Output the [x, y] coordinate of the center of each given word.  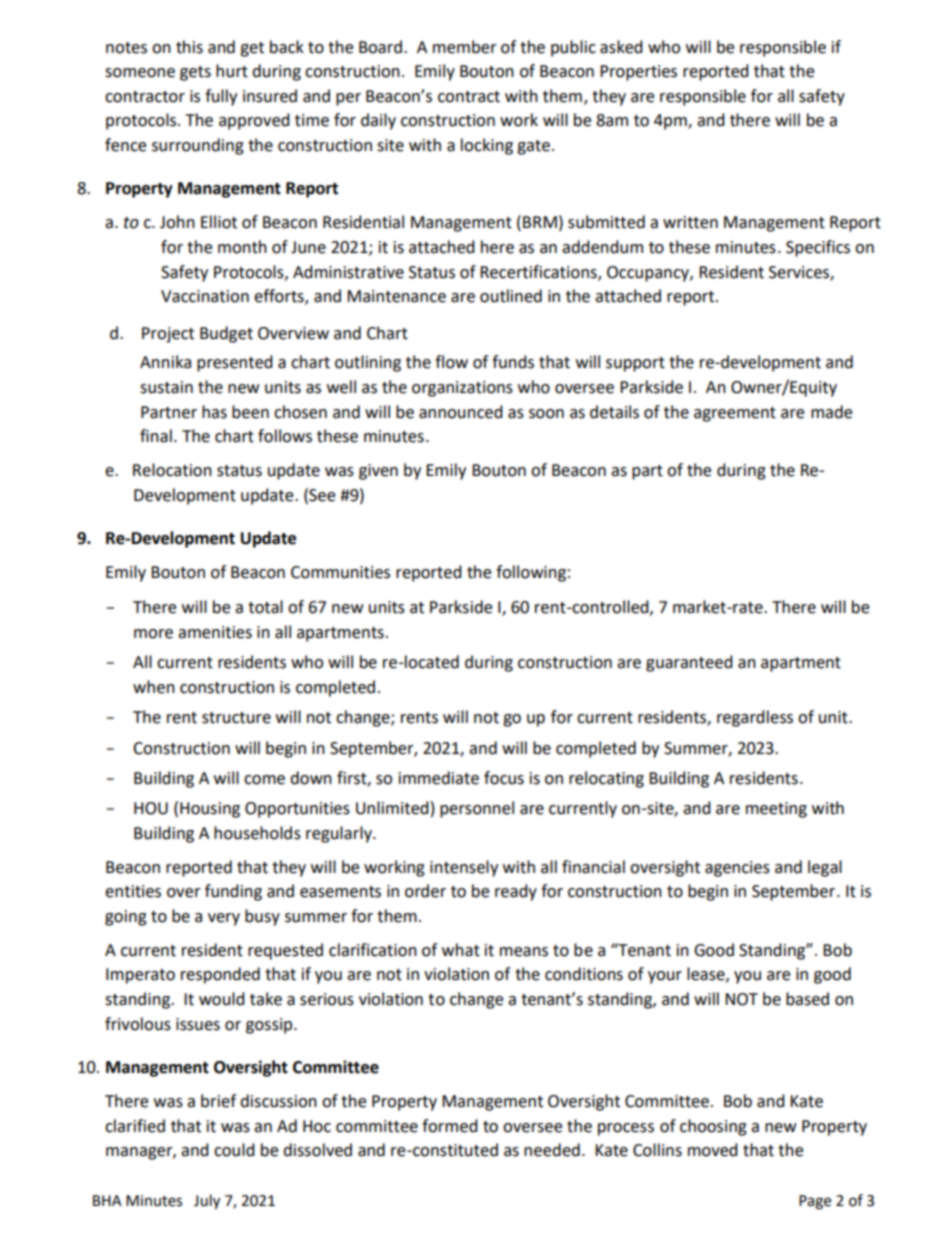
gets [195, 73]
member [465, 47]
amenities [215, 632]
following [531, 573]
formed [450, 1126]
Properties [638, 73]
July [207, 1202]
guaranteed [689, 663]
